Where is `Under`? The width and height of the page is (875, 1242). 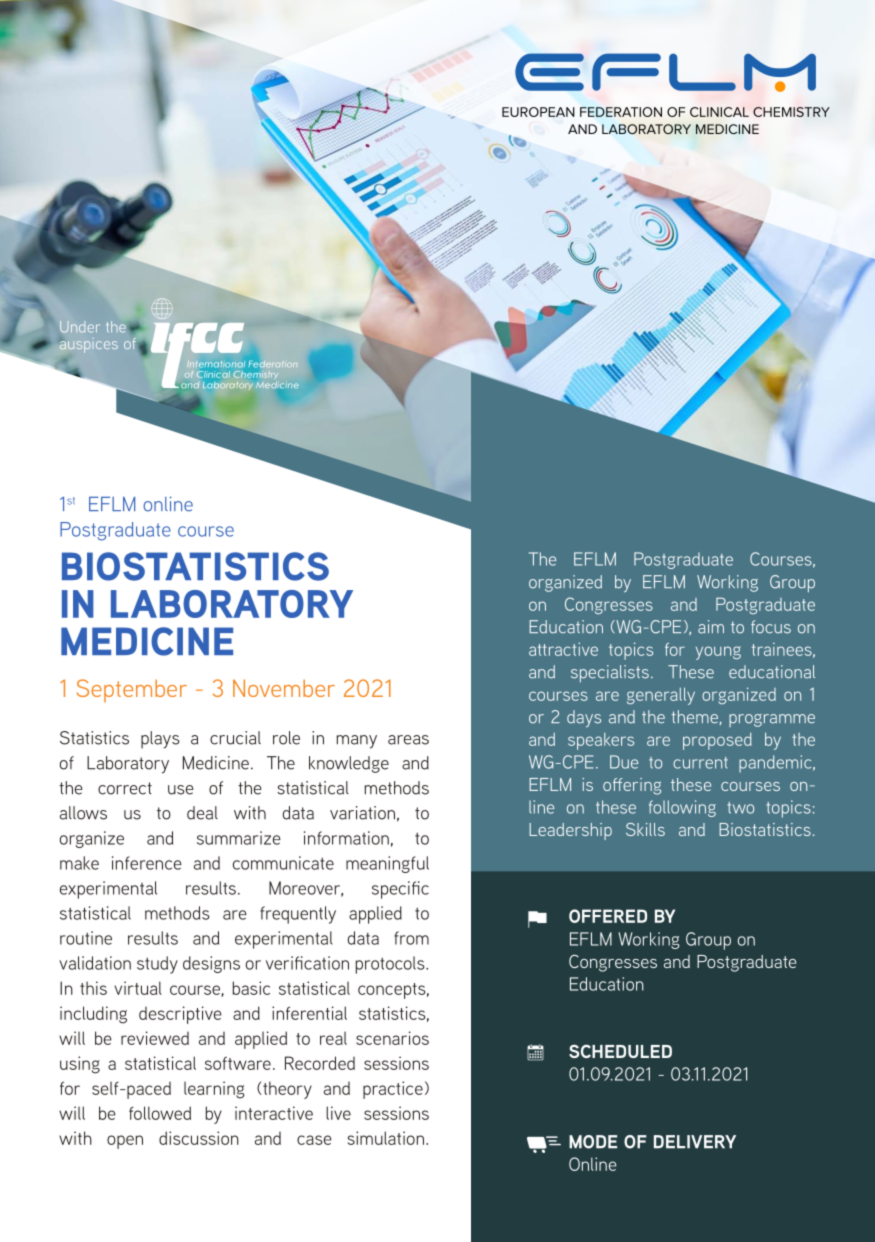 Under is located at coordinates (80, 327).
